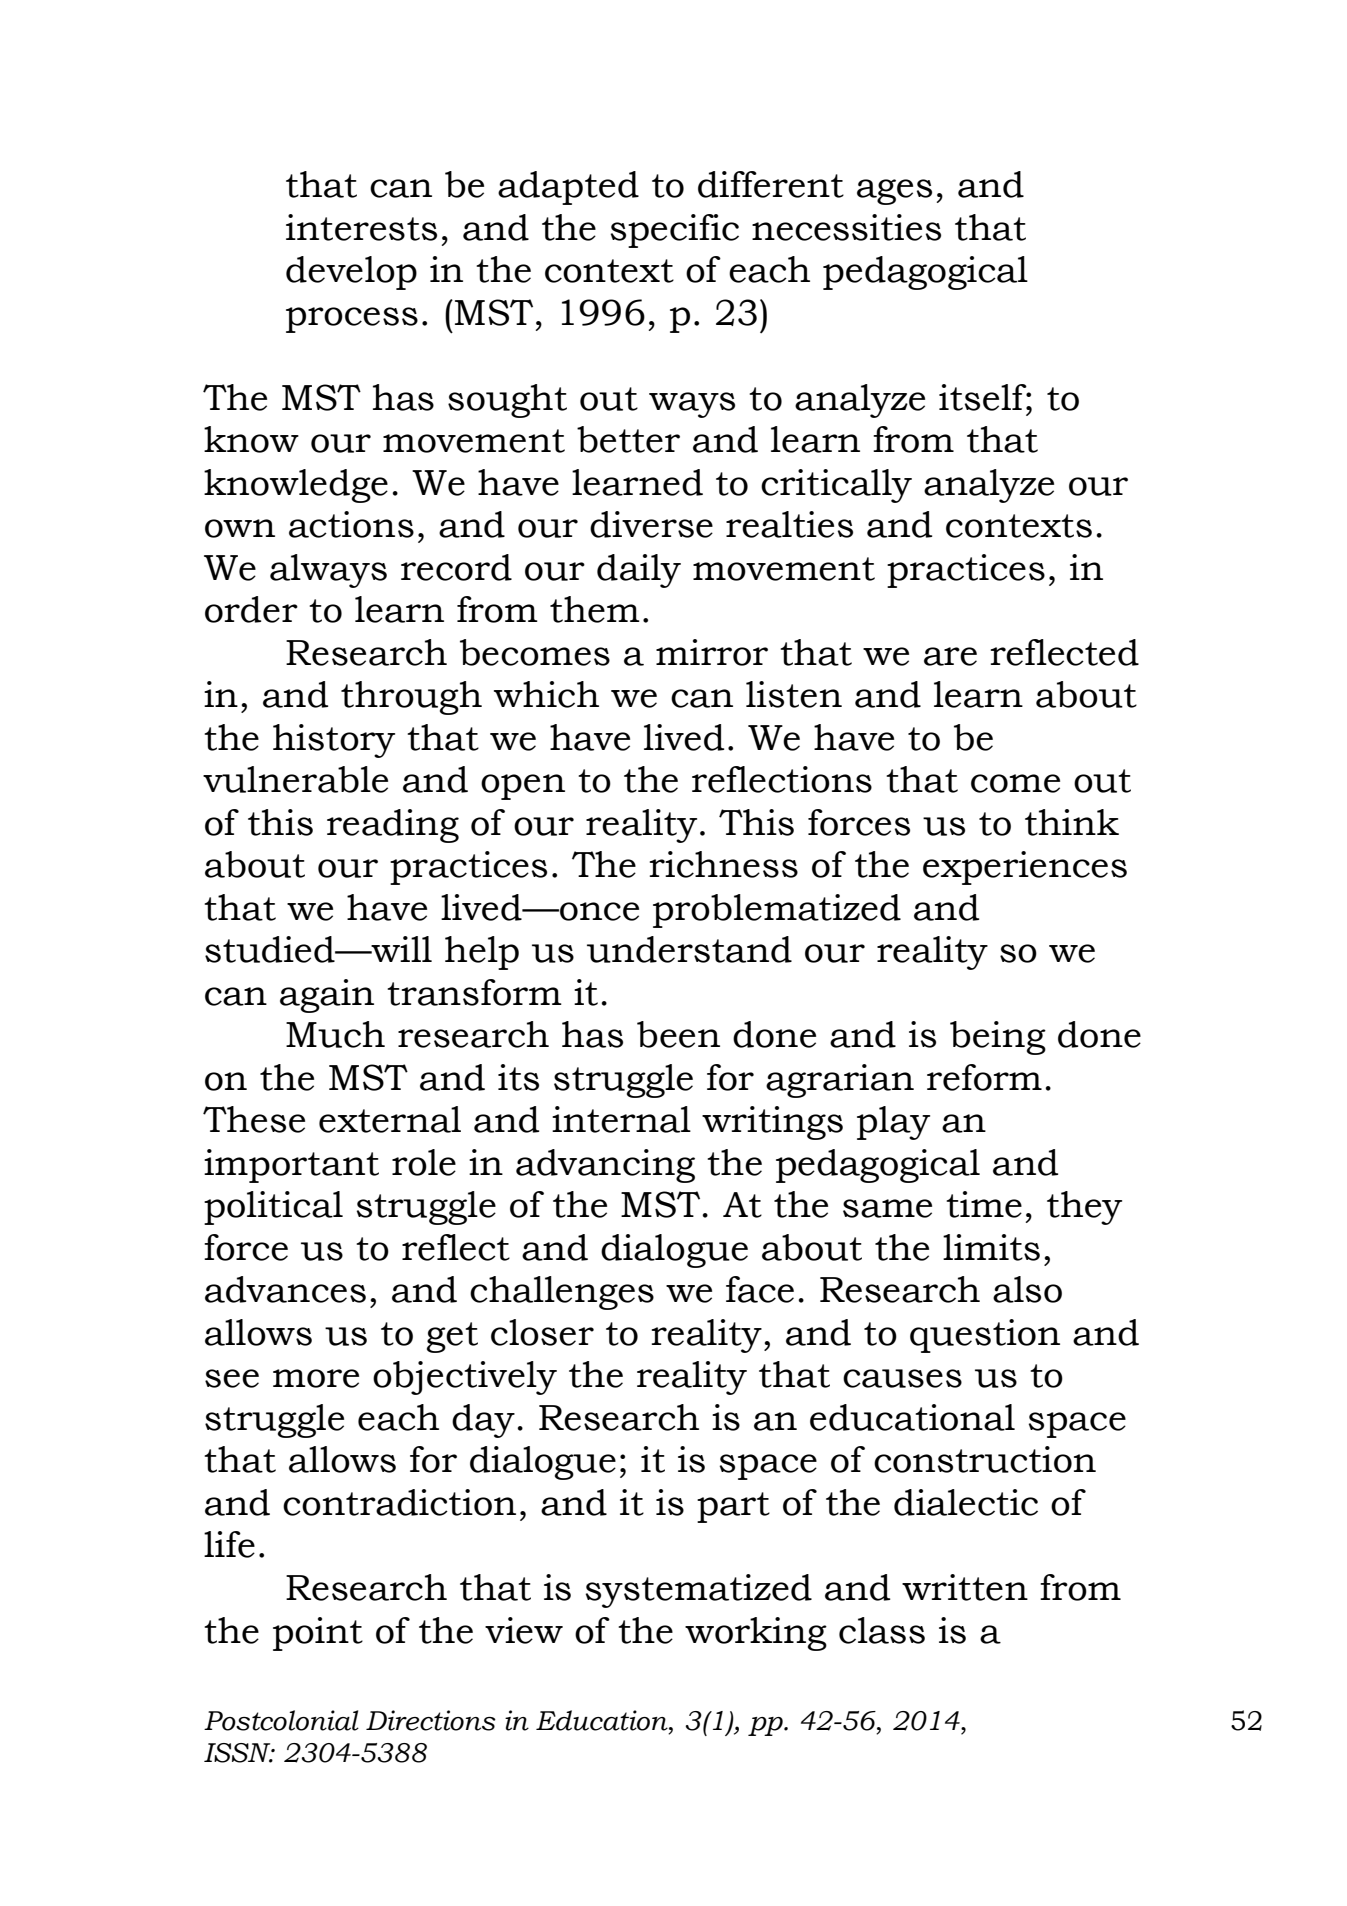 The image size is (1347, 1906). Describe the element at coordinates (605, 1166) in the screenshot. I see `advancing` at that location.
